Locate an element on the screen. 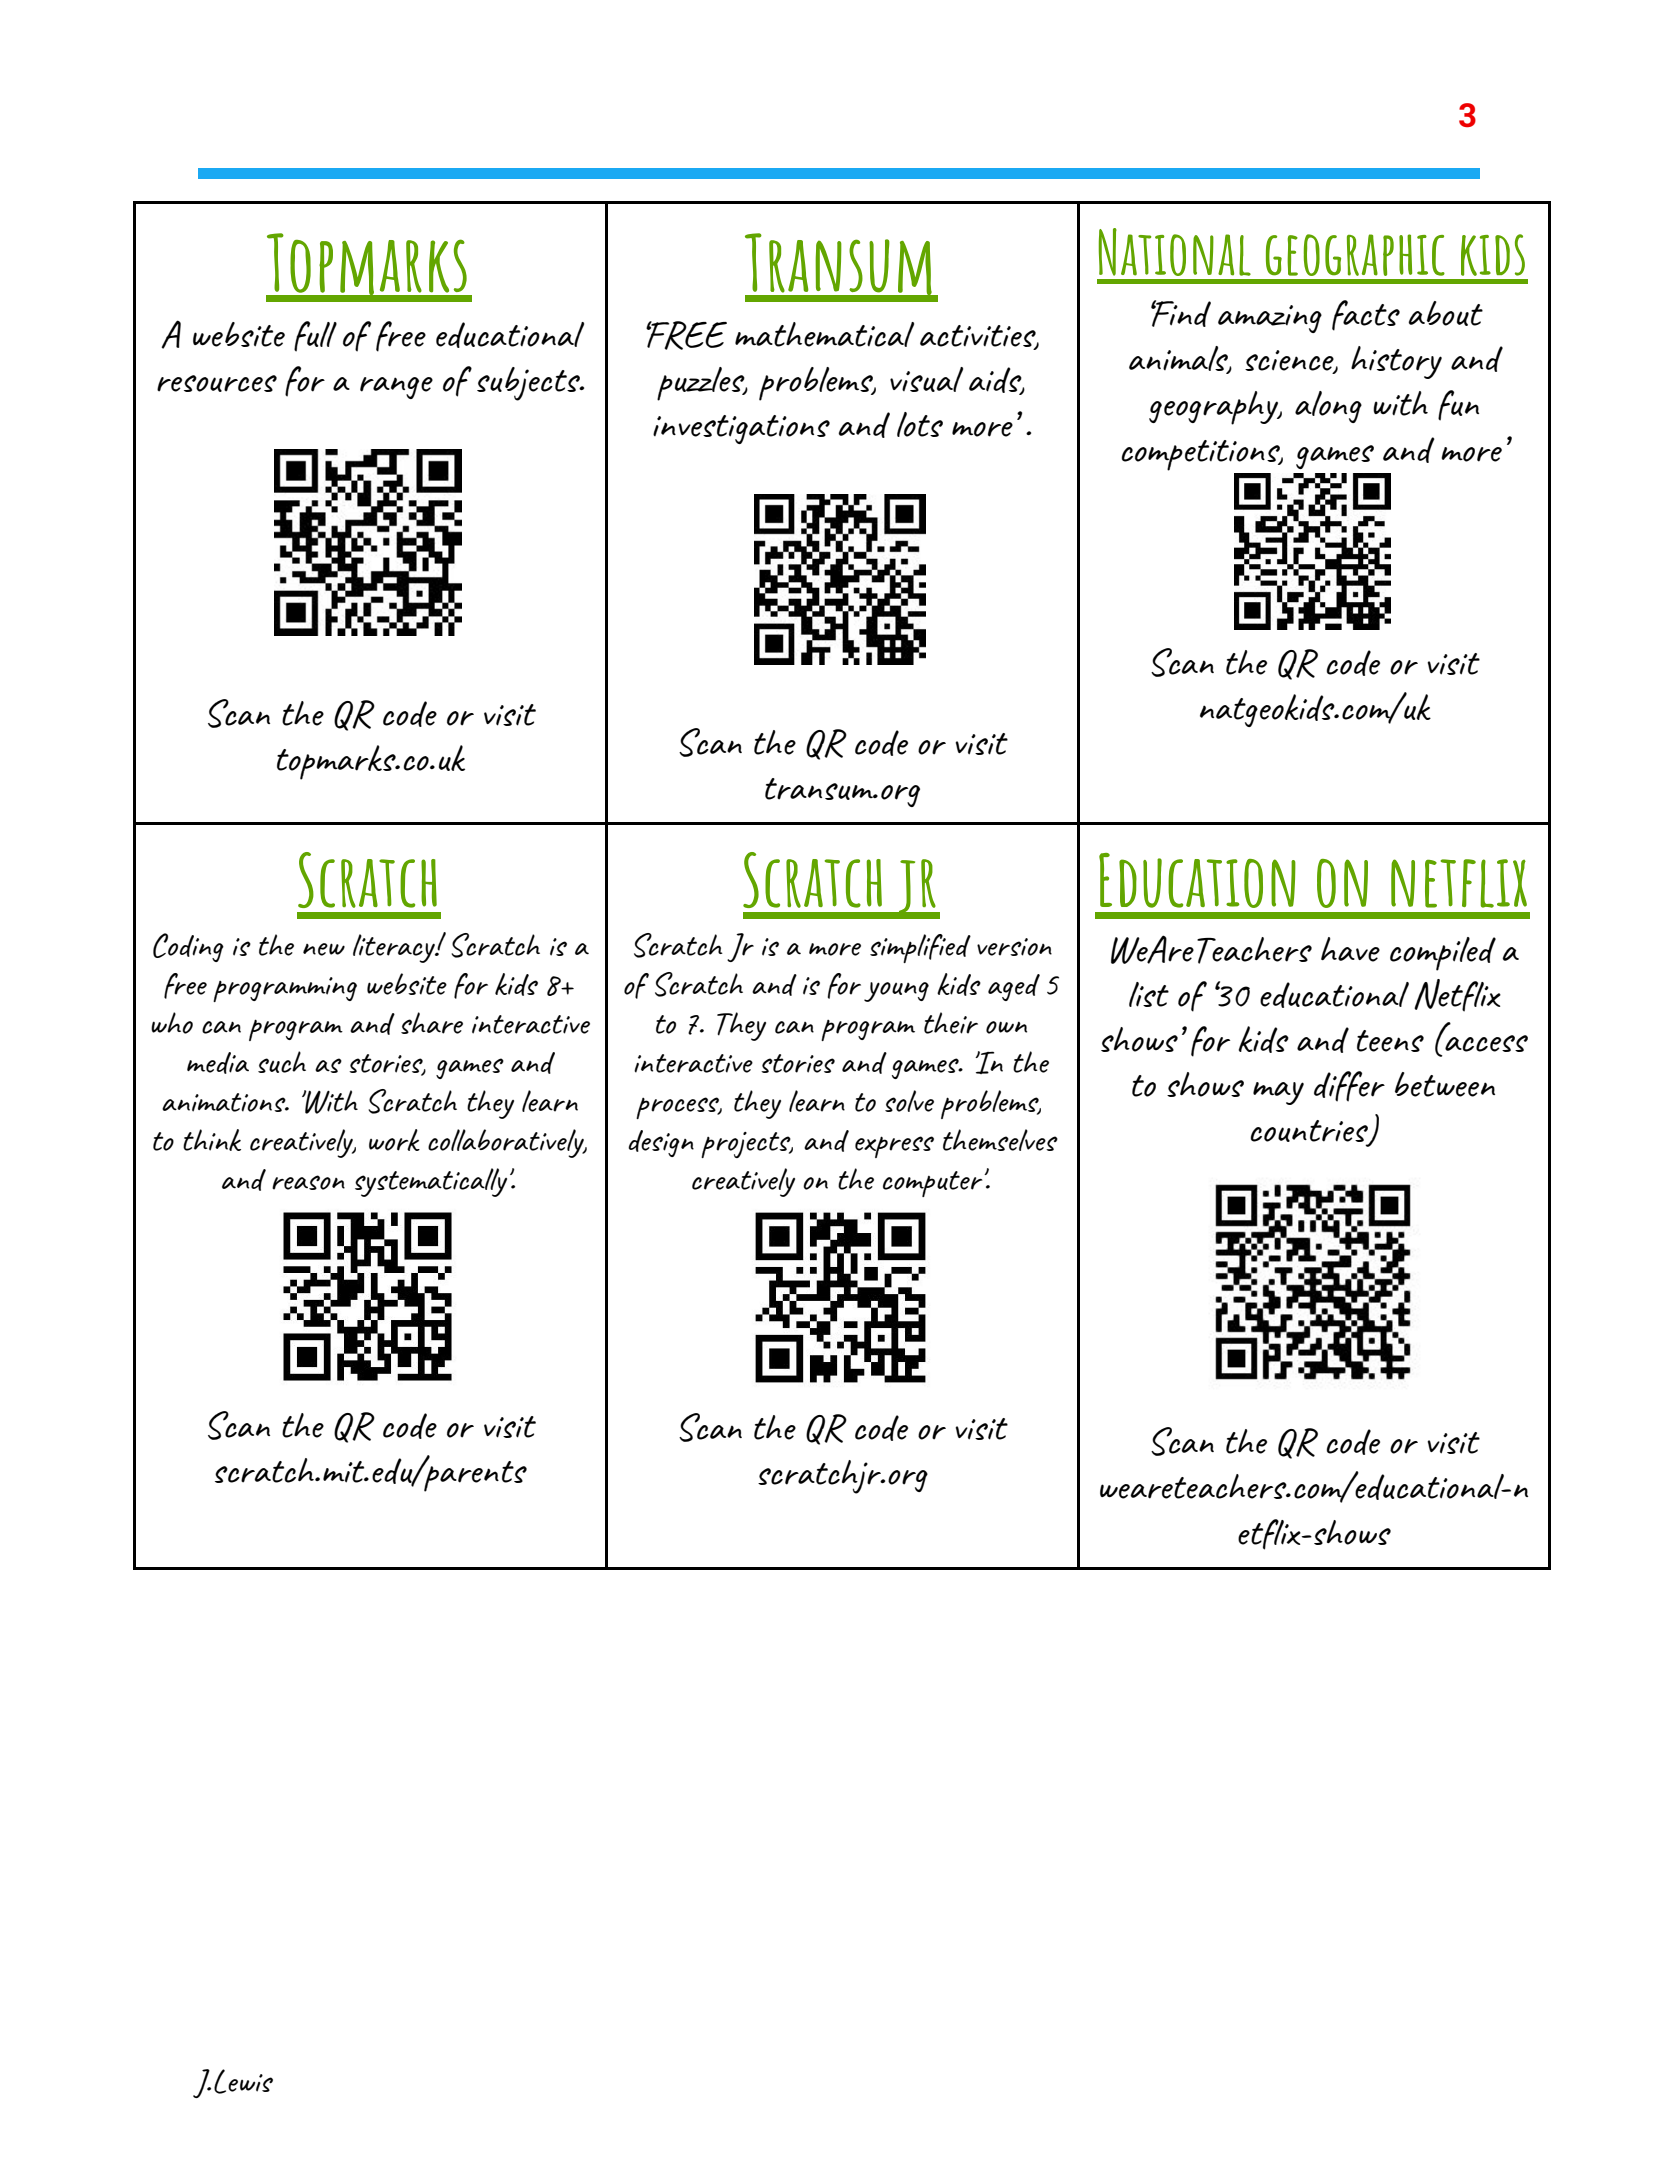  geographic is located at coordinates (1355, 255).
